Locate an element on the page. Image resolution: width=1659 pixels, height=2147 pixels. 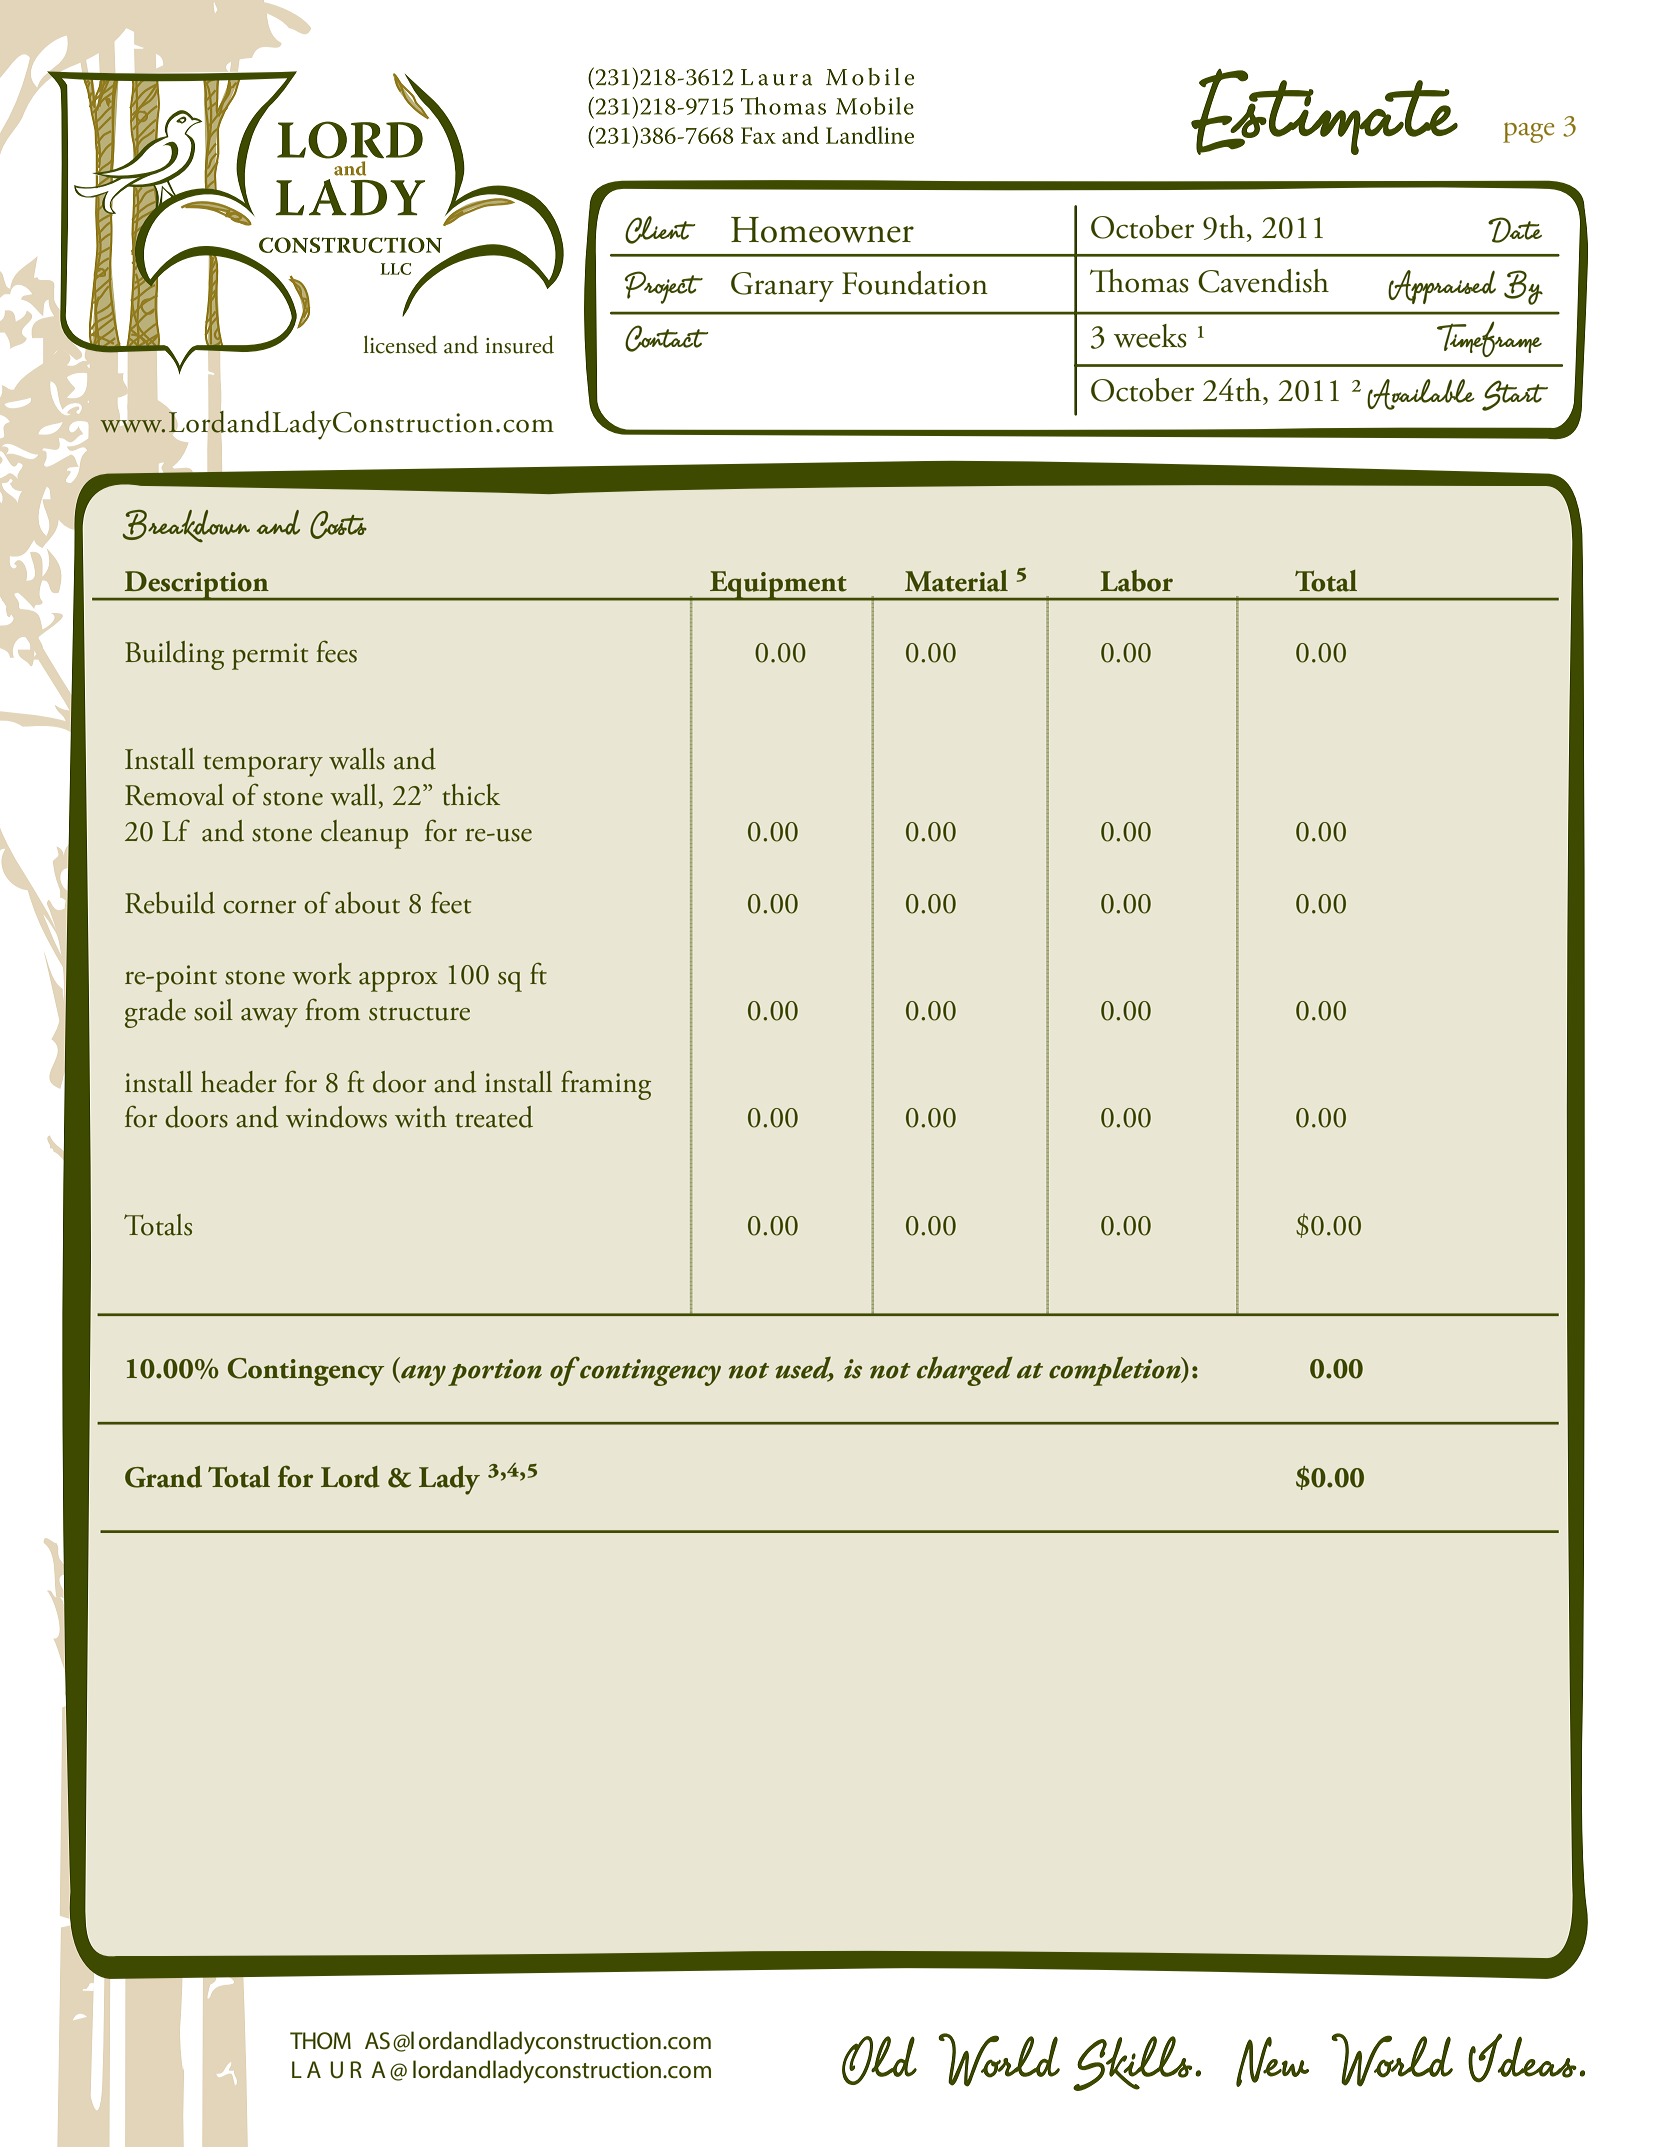
Estimate is located at coordinates (1324, 112).
